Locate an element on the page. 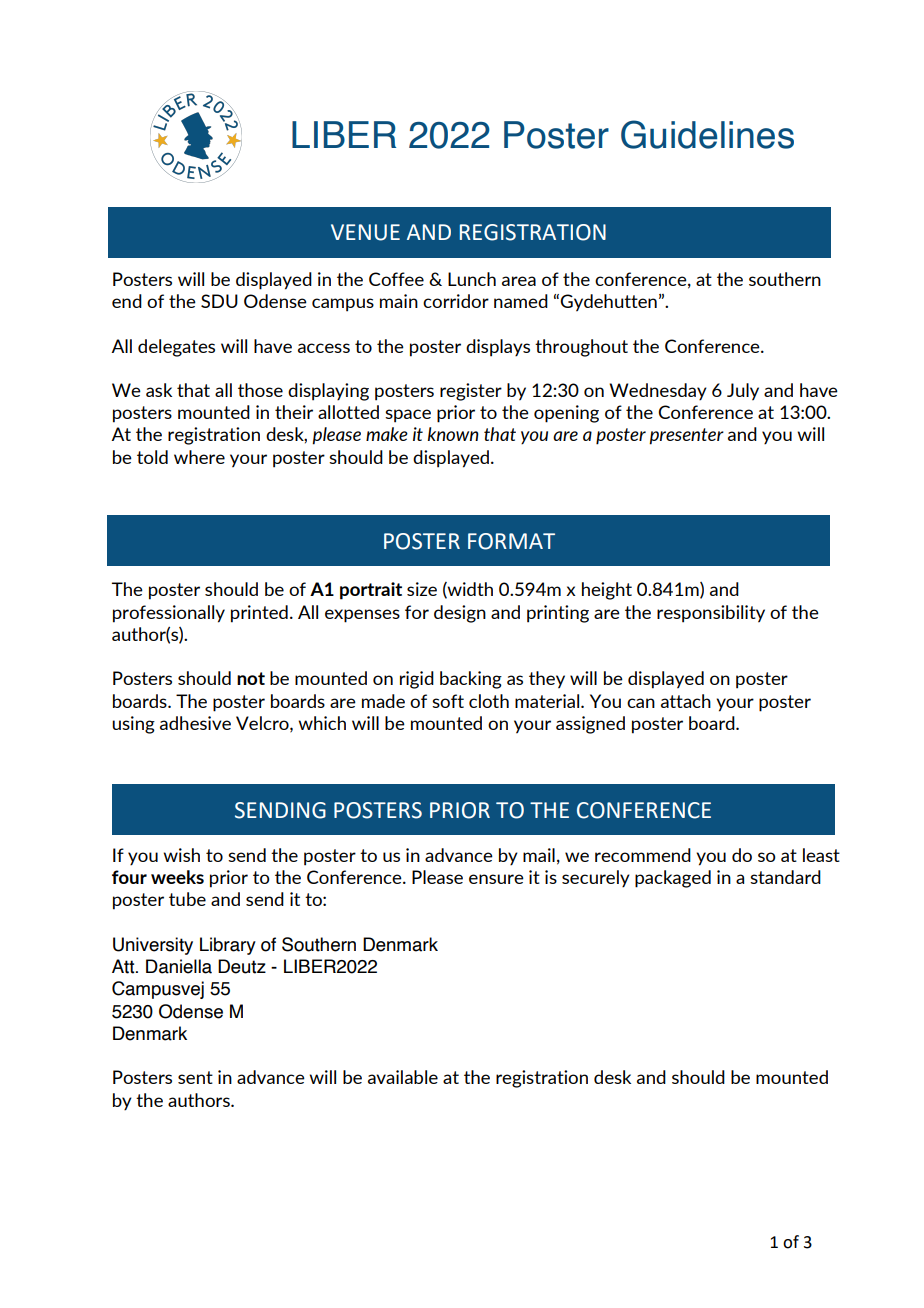 This page has width=924, height=1308. cloth is located at coordinates (489, 701).
